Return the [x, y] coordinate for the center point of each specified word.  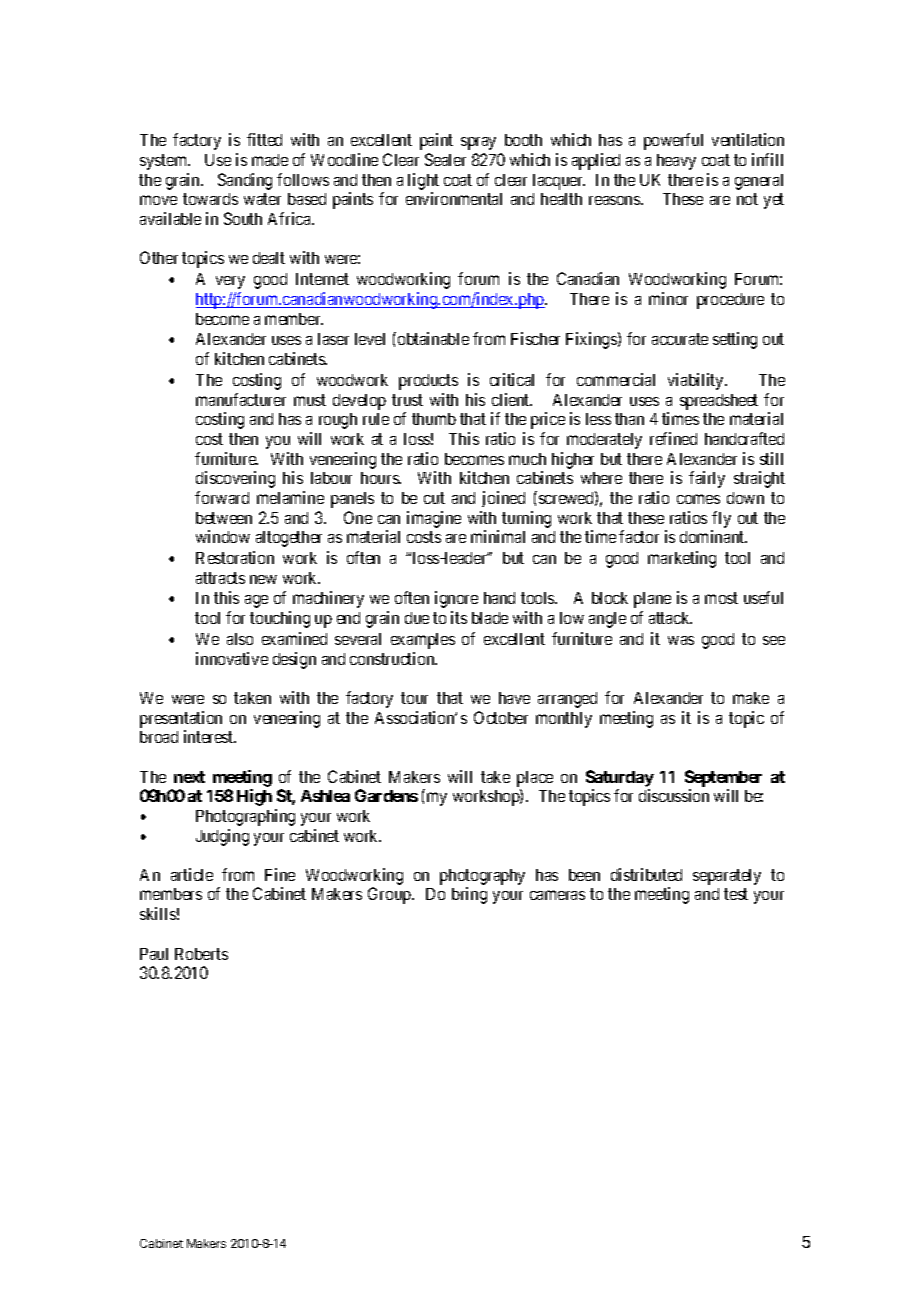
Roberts [201, 954]
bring [469, 895]
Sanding [245, 181]
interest [210, 736]
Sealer [445, 159]
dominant [713, 536]
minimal [498, 536]
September [723, 778]
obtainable [433, 338]
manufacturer [241, 399]
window [223, 536]
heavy [676, 162]
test [736, 894]
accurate [680, 339]
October [501, 717]
